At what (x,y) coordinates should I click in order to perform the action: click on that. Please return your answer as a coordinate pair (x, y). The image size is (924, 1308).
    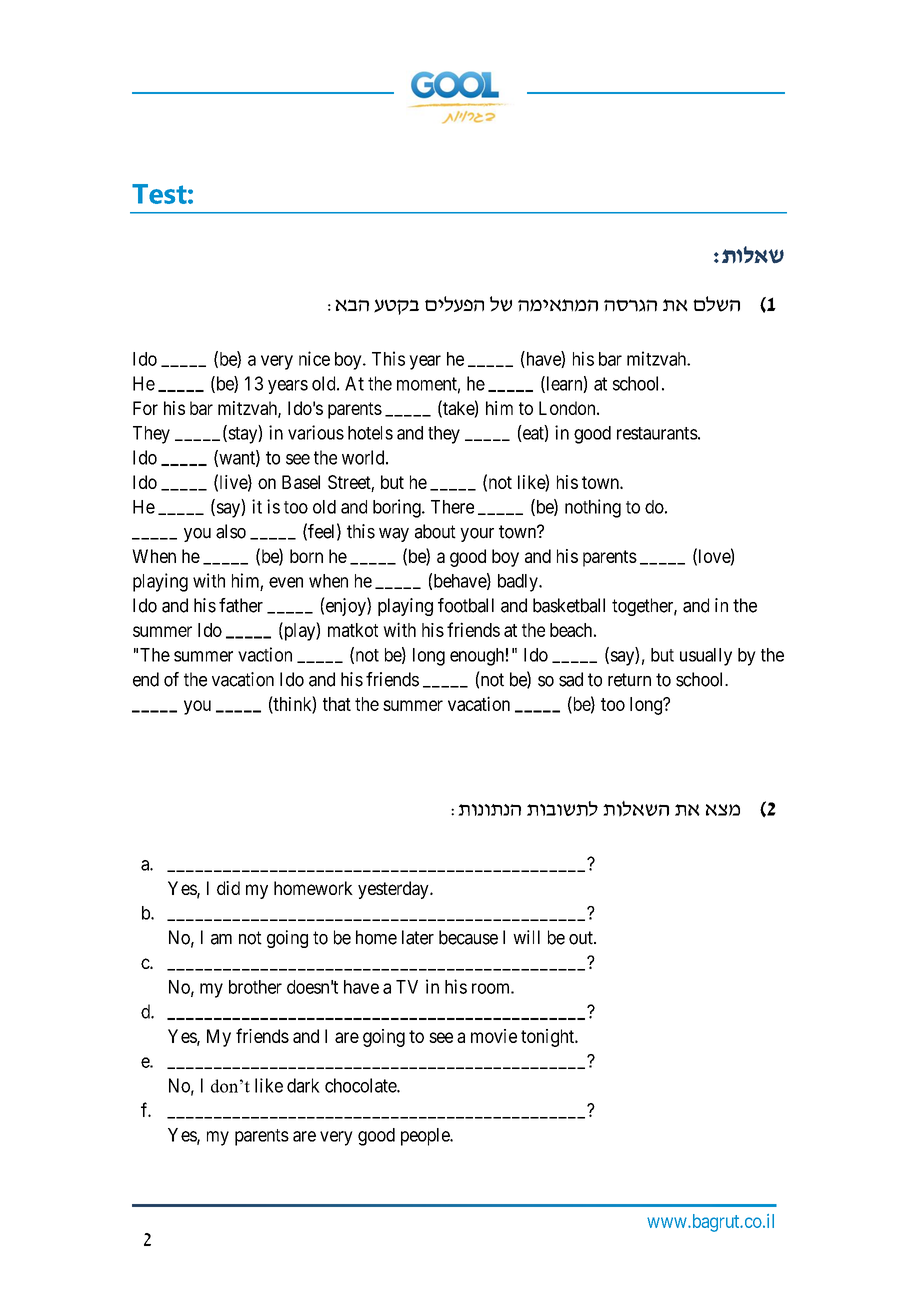
    Looking at the image, I should click on (337, 704).
